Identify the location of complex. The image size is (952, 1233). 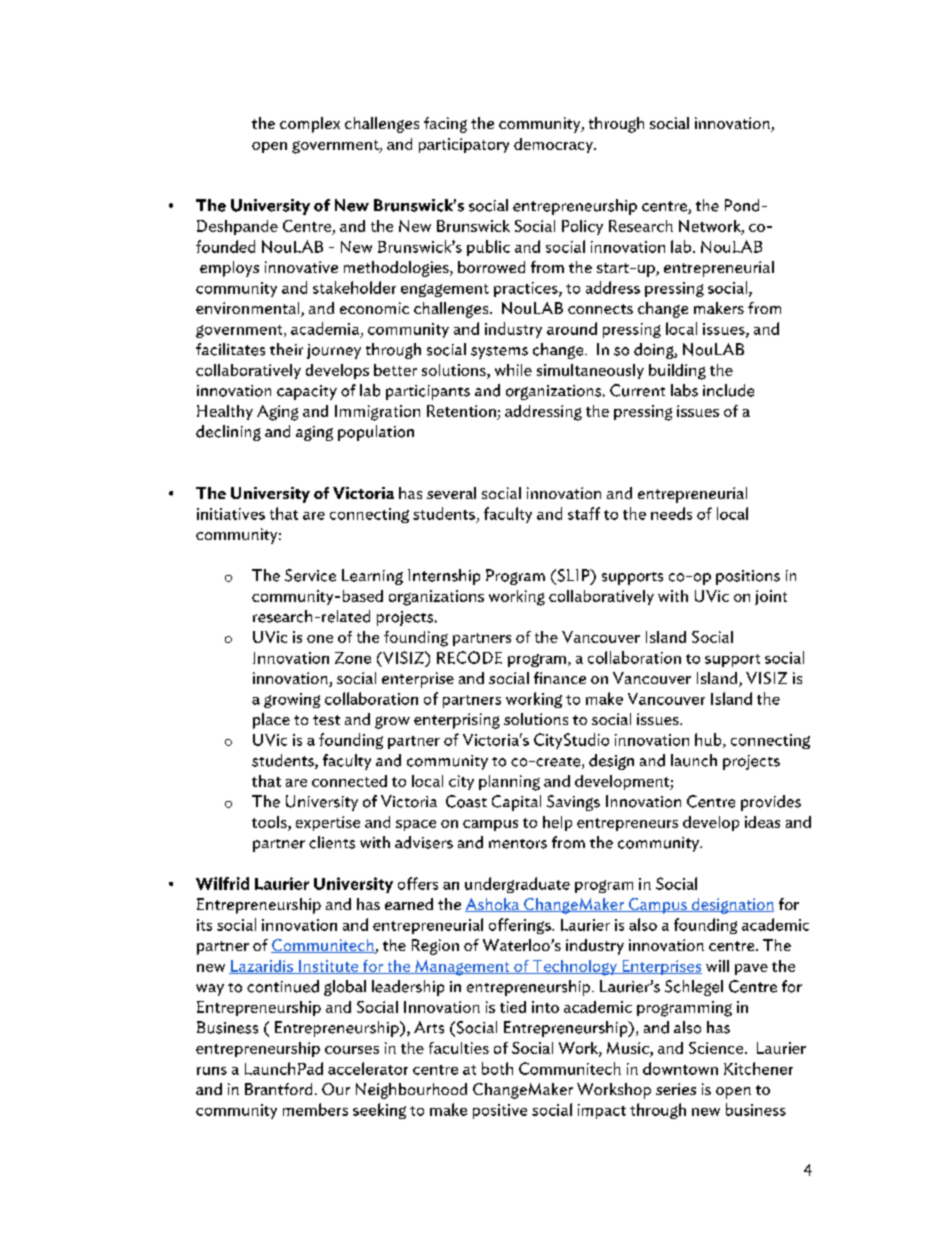
(310, 125).
